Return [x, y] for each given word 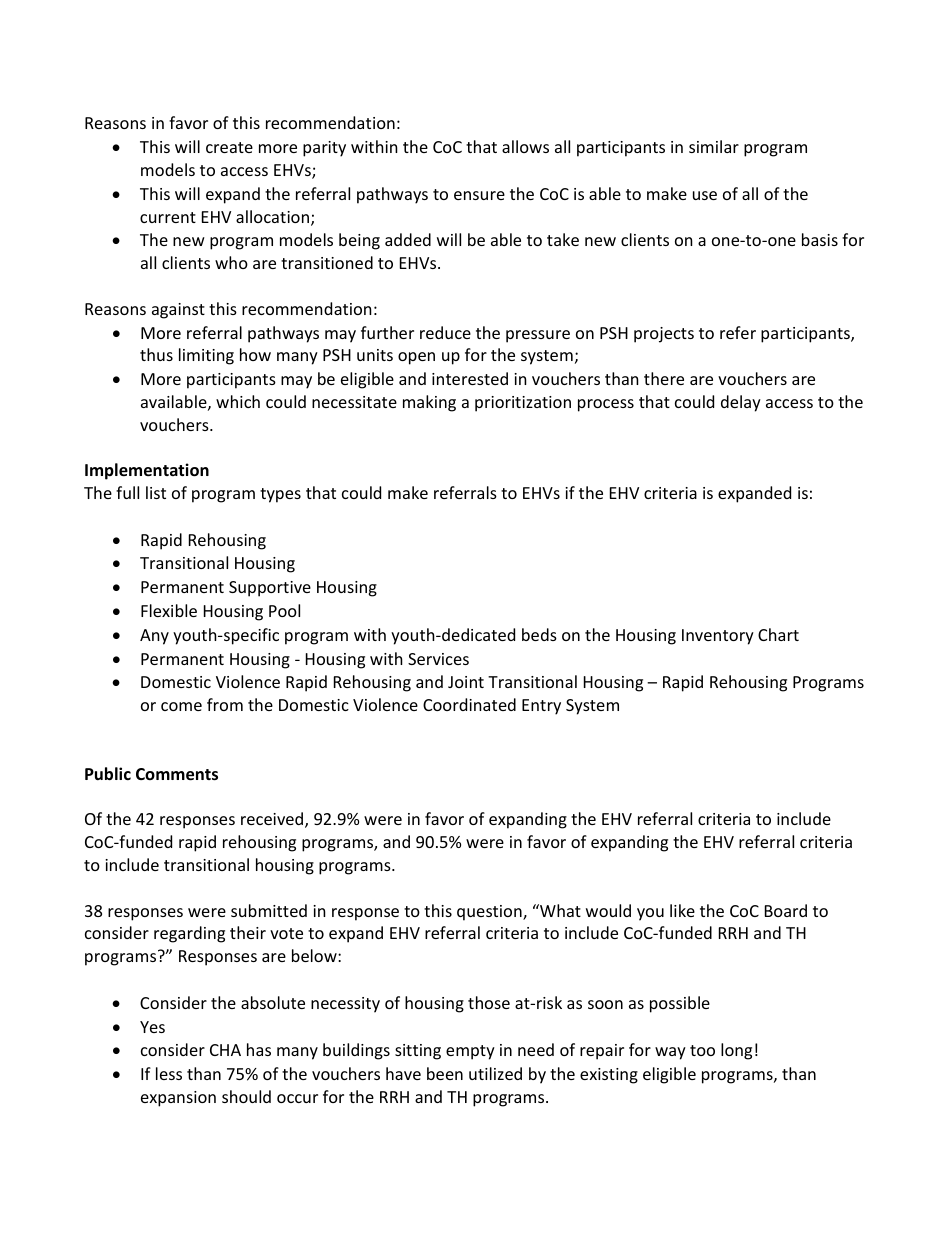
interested [470, 378]
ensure [479, 195]
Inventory [718, 637]
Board [786, 910]
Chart [778, 634]
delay [741, 403]
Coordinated [469, 704]
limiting [206, 356]
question [490, 913]
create [229, 147]
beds [539, 634]
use [705, 195]
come [181, 706]
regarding [189, 934]
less [169, 1073]
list [156, 492]
